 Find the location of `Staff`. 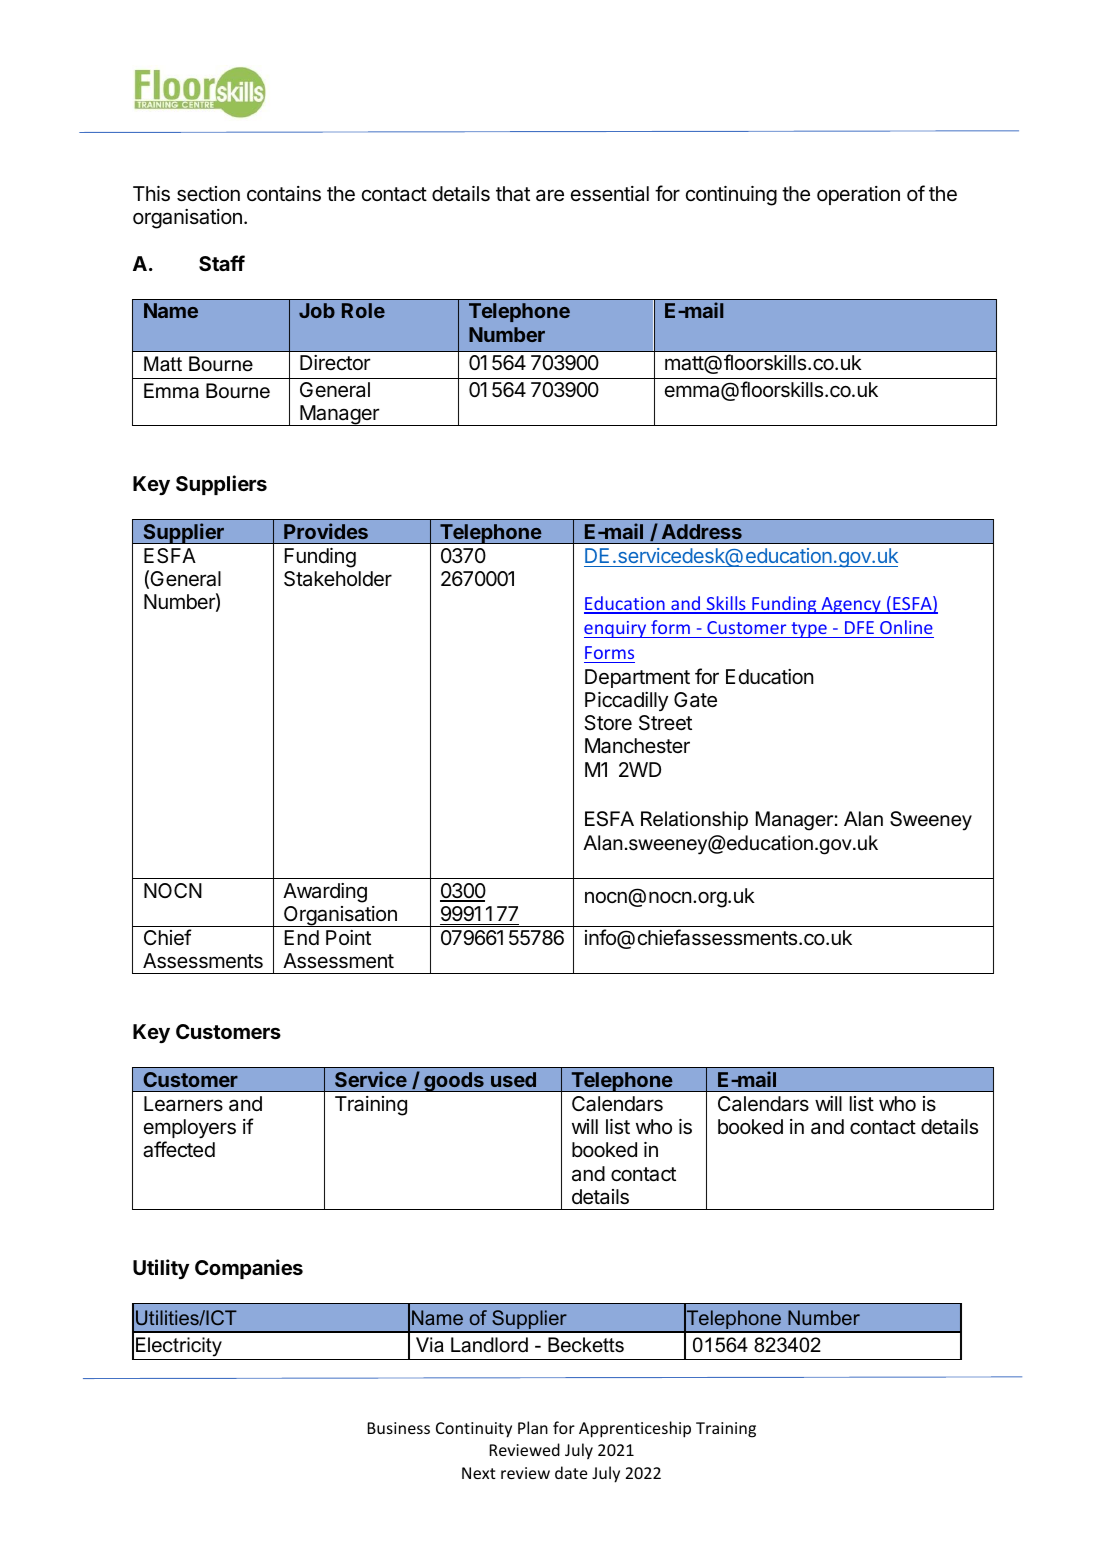

Staff is located at coordinates (222, 263).
